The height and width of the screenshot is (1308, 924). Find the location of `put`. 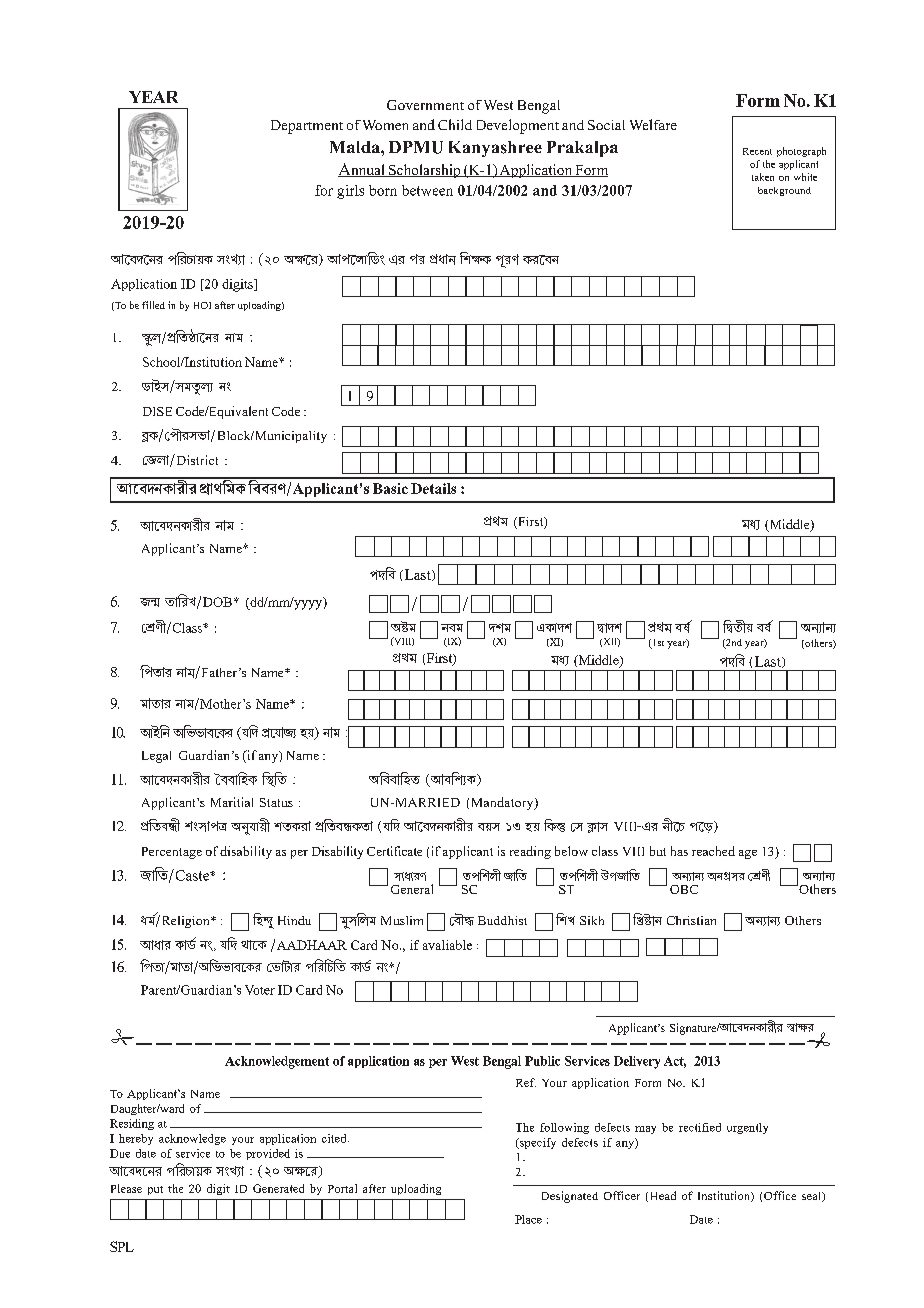

put is located at coordinates (155, 1190).
